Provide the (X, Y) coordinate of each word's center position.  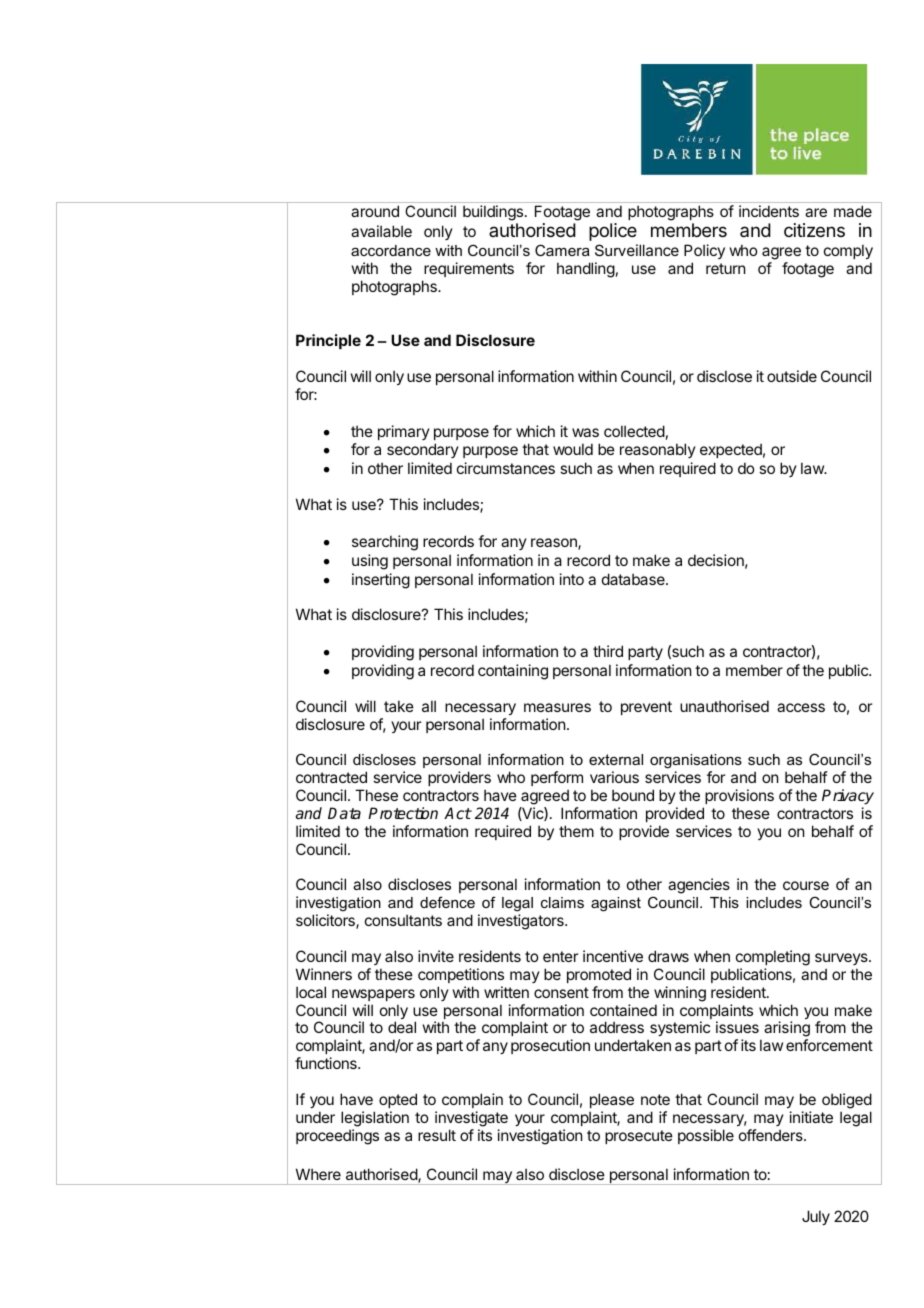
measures (557, 707)
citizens (814, 230)
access (801, 707)
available (381, 231)
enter (560, 956)
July (816, 1217)
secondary (423, 450)
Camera (562, 250)
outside (792, 376)
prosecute (639, 1137)
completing (773, 958)
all (429, 706)
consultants (403, 920)
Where (318, 1174)
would (573, 449)
